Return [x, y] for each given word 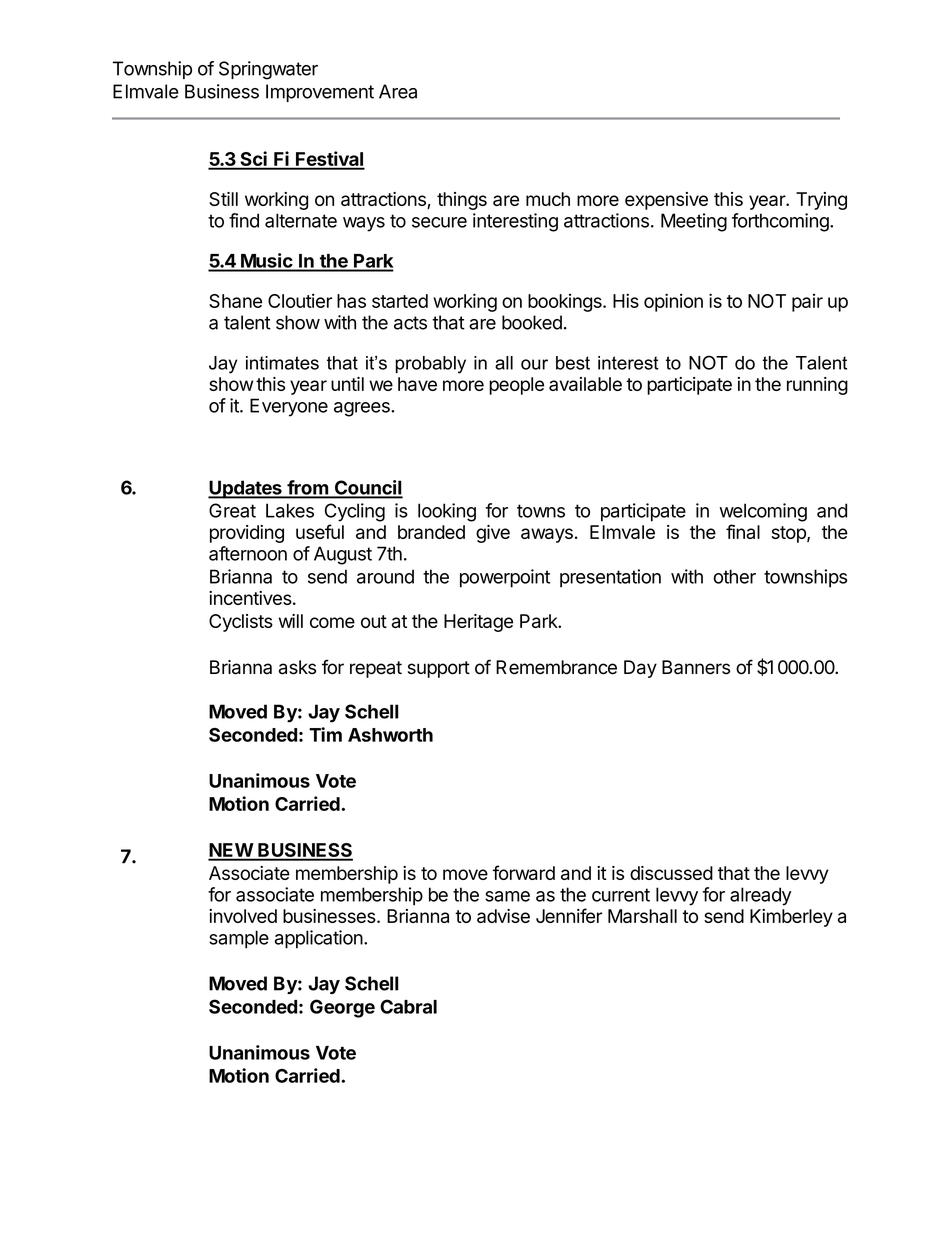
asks [297, 667]
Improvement [320, 93]
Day [640, 669]
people [516, 386]
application [319, 939]
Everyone [289, 407]
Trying [821, 201]
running [817, 386]
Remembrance [556, 667]
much [548, 199]
